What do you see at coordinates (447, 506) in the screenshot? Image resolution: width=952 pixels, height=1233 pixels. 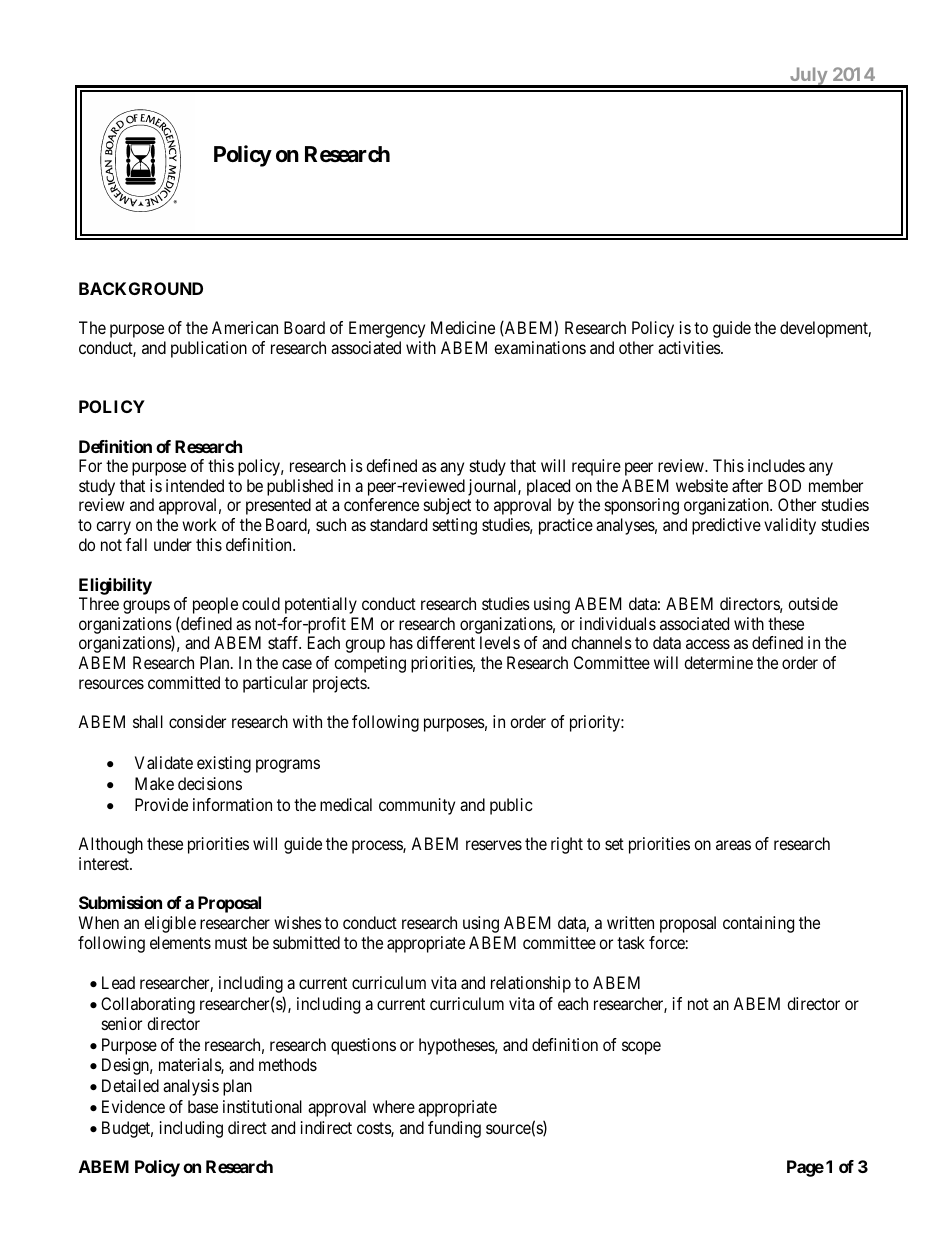 I see `subject` at bounding box center [447, 506].
